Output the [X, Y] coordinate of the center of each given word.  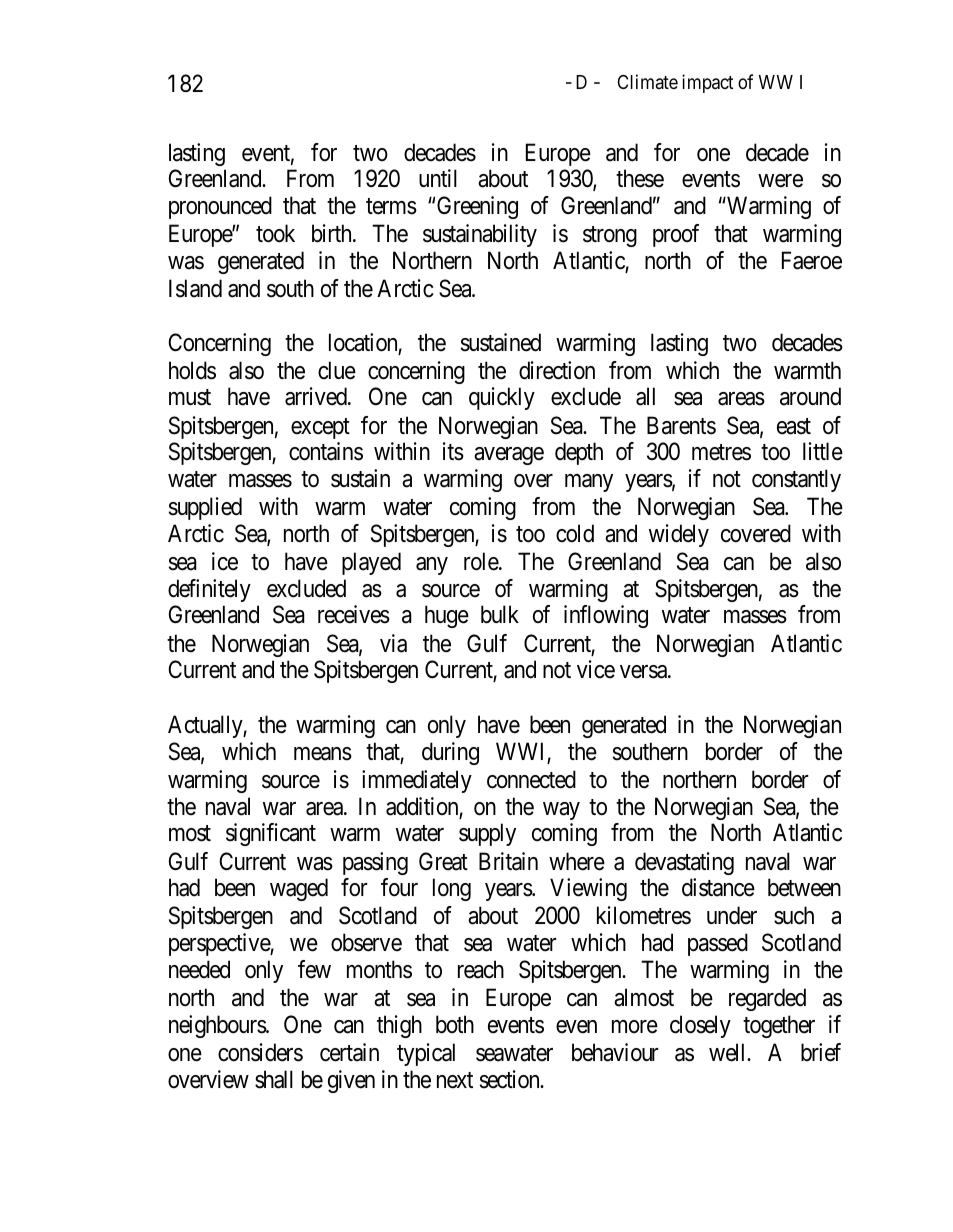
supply [487, 834]
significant [271, 834]
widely [679, 535]
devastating [684, 863]
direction [557, 370]
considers [260, 1052]
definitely [209, 590]
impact [707, 83]
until [438, 178]
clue [337, 370]
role [482, 561]
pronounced [220, 207]
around [810, 396]
